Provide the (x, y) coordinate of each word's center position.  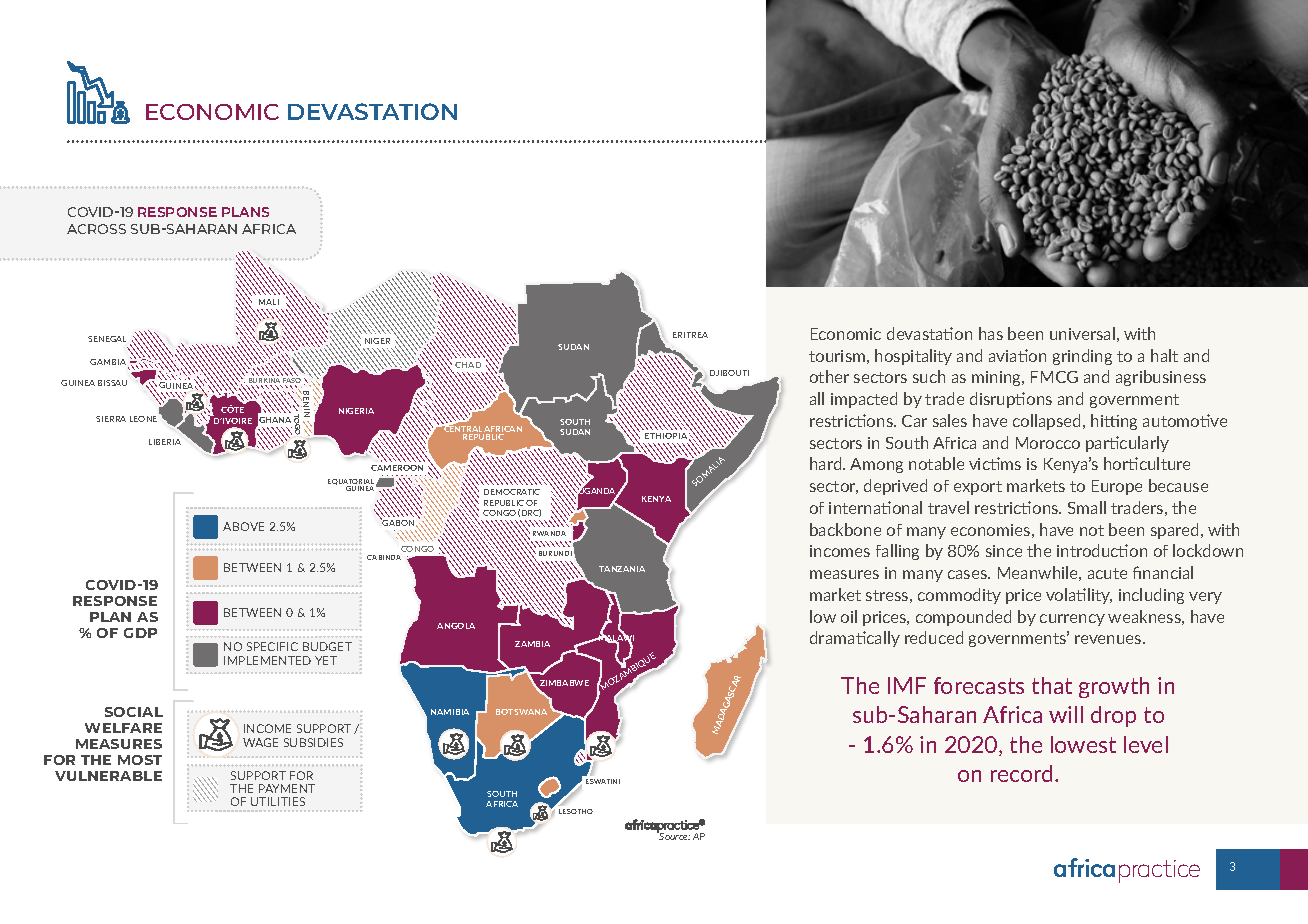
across (96, 229)
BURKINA (263, 382)
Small (1087, 507)
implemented (267, 660)
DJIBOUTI (729, 373)
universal (1082, 333)
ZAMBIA (532, 644)
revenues (1109, 639)
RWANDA (549, 533)
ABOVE (243, 526)
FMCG (1054, 377)
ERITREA (690, 335)
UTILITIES (278, 801)
